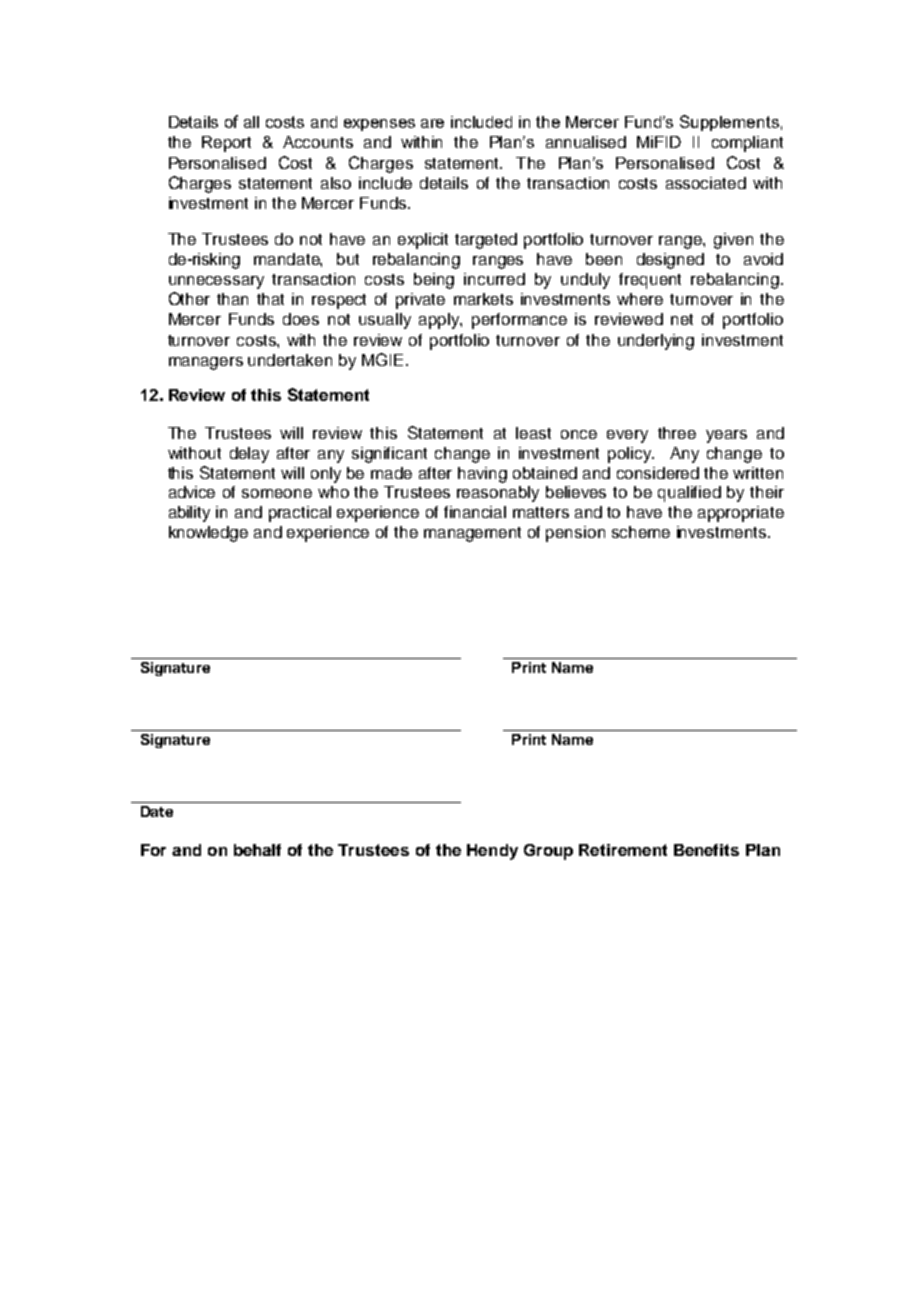  What do you see at coordinates (277, 493) in the image?
I see `someone` at bounding box center [277, 493].
